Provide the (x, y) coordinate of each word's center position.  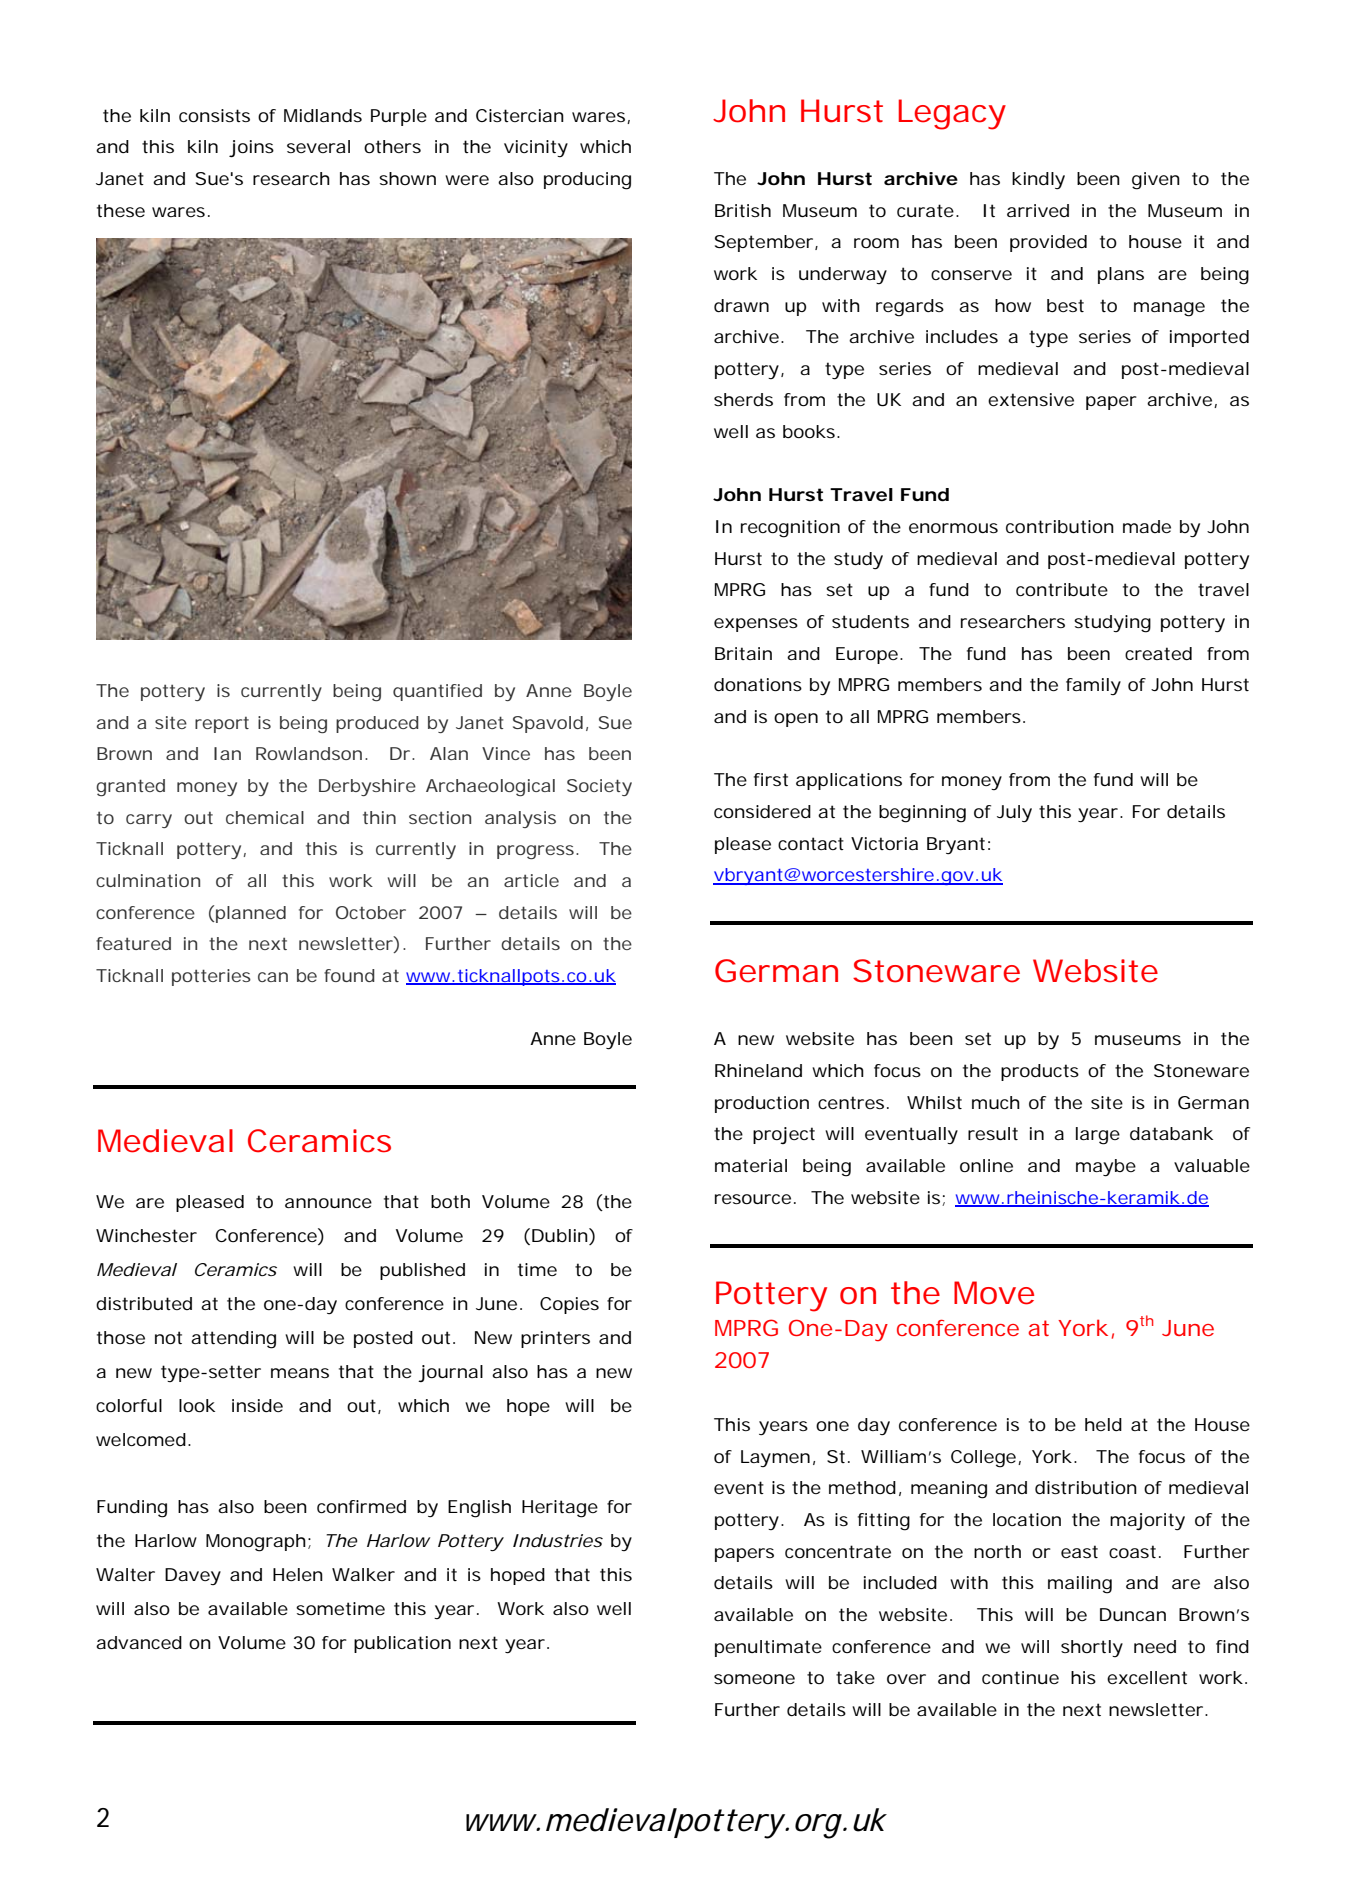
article (531, 880)
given (1156, 181)
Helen (298, 1574)
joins (251, 148)
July (1014, 814)
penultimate (768, 1648)
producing (587, 181)
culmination (148, 880)
